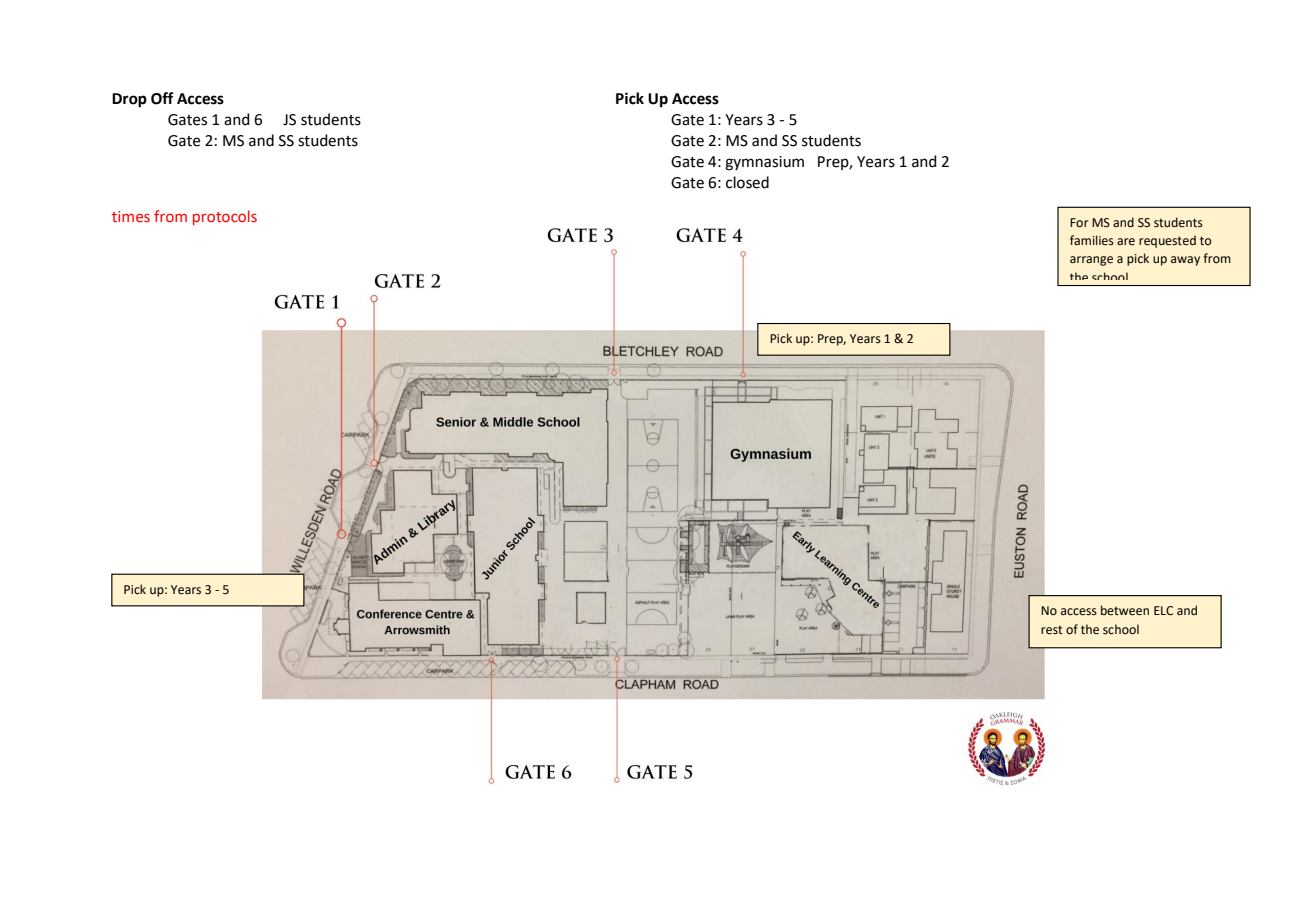  I want to click on arrange, so click(1091, 261).
